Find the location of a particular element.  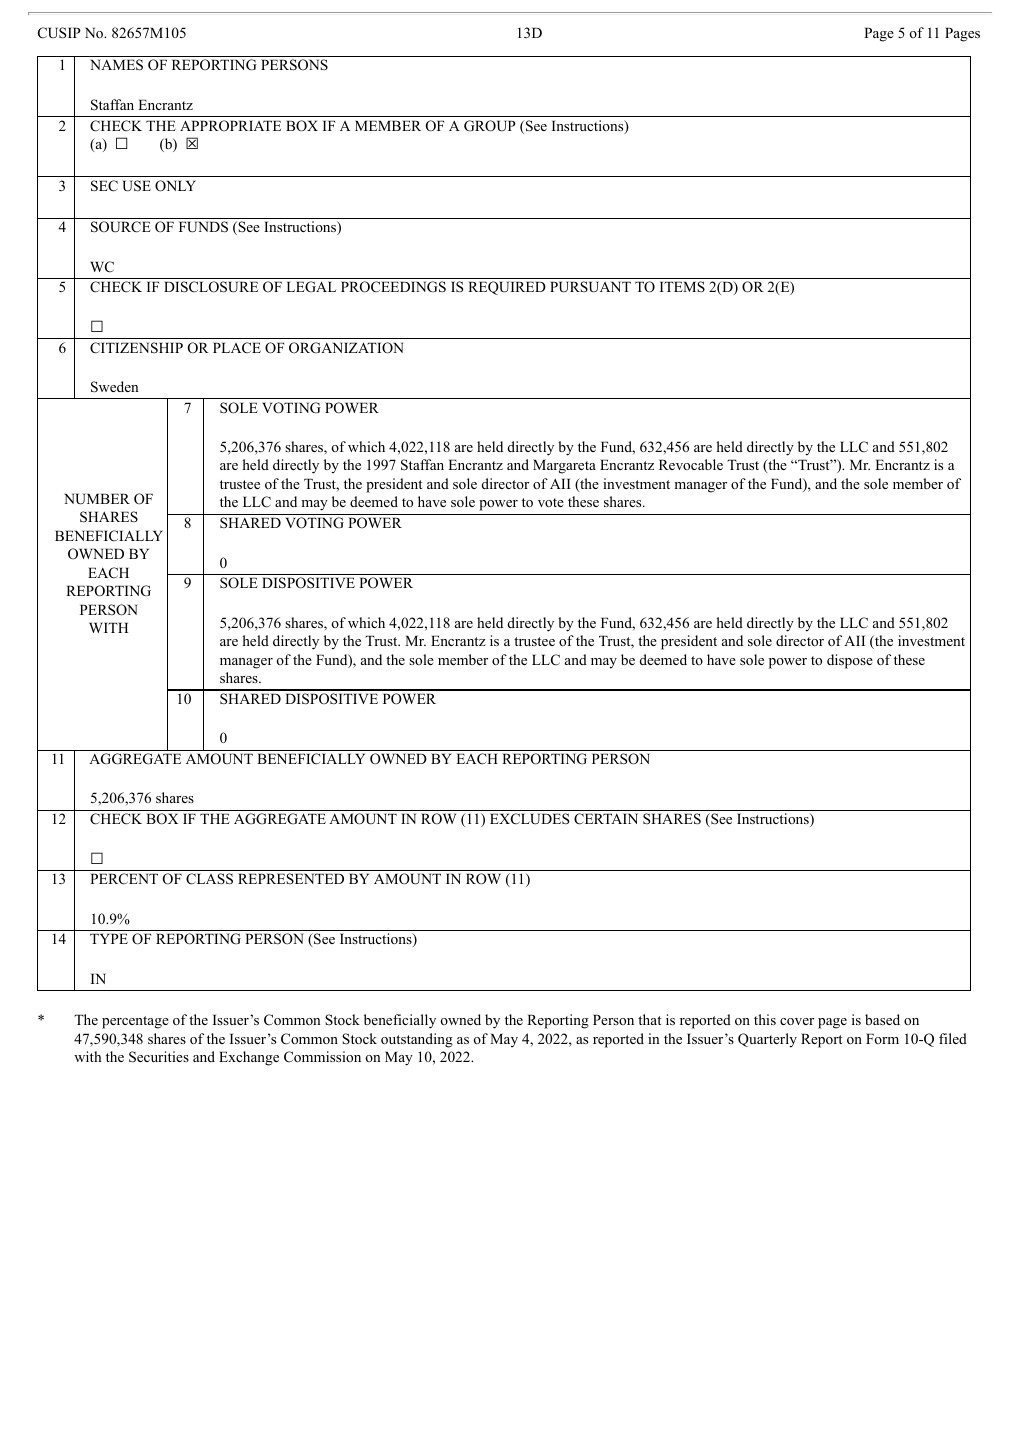

outstanding is located at coordinates (417, 1040).
